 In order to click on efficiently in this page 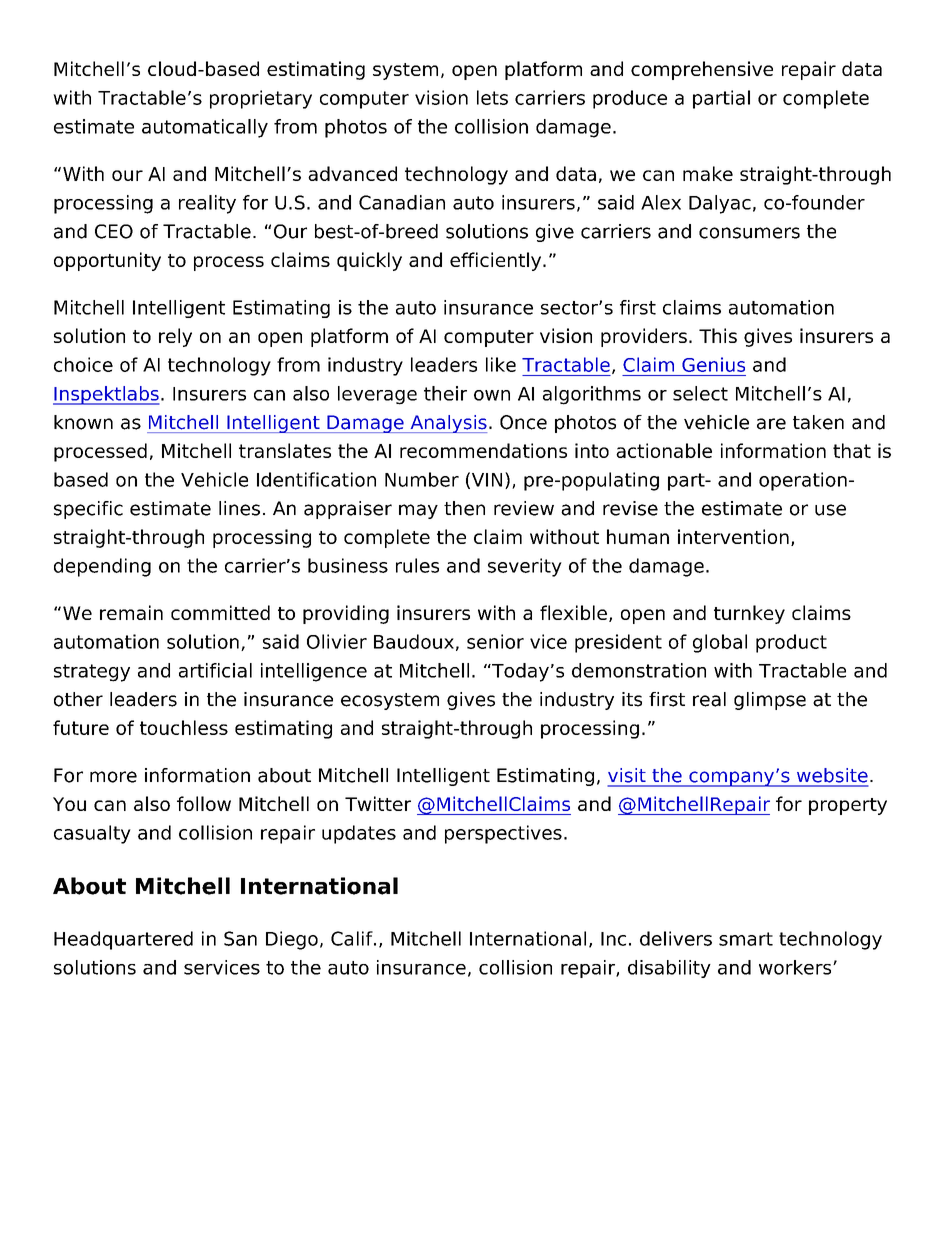, I will do `click(497, 261)`.
